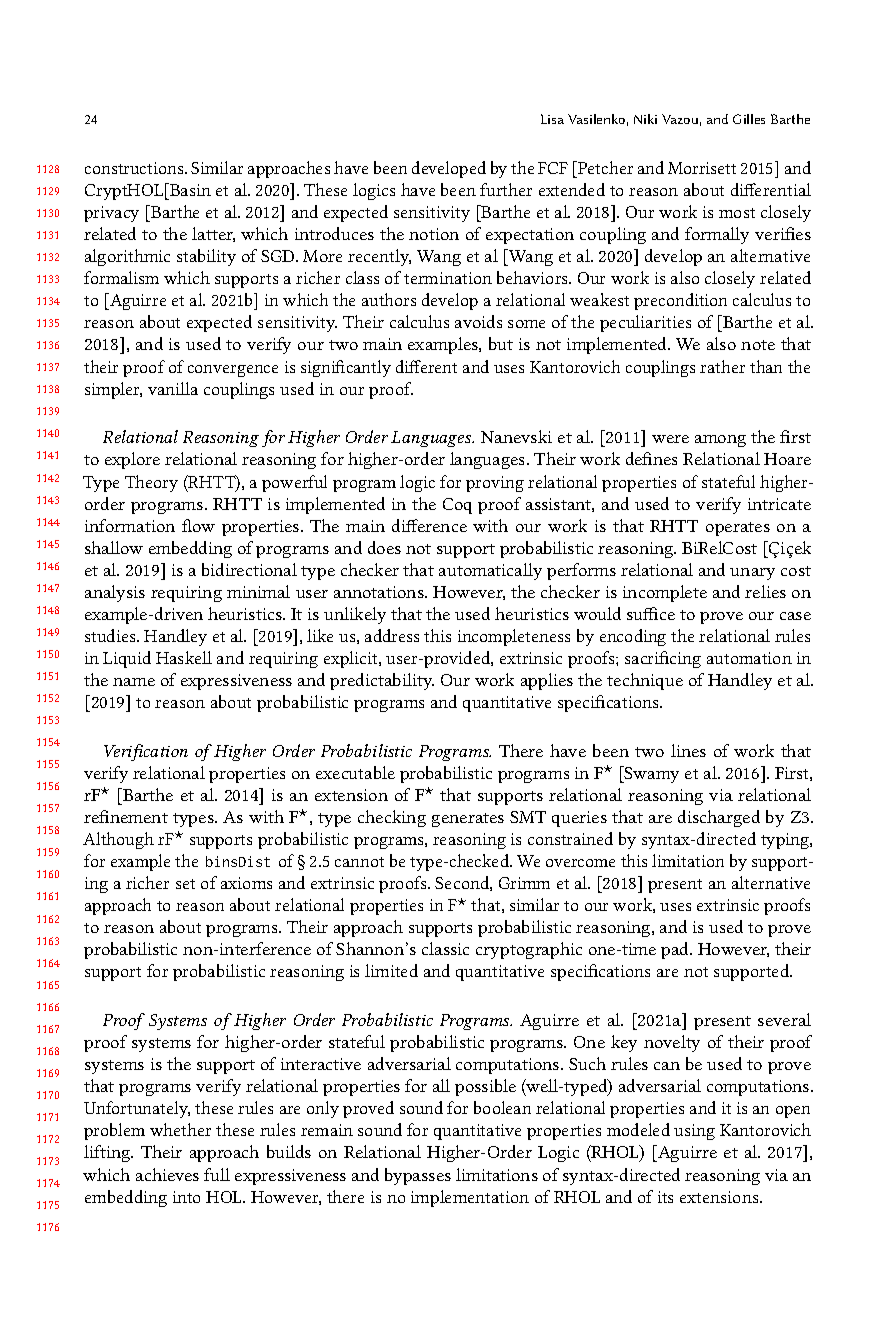 The height and width of the screenshot is (1328, 896). Describe the element at coordinates (468, 820) in the screenshot. I see `generates` at that location.
